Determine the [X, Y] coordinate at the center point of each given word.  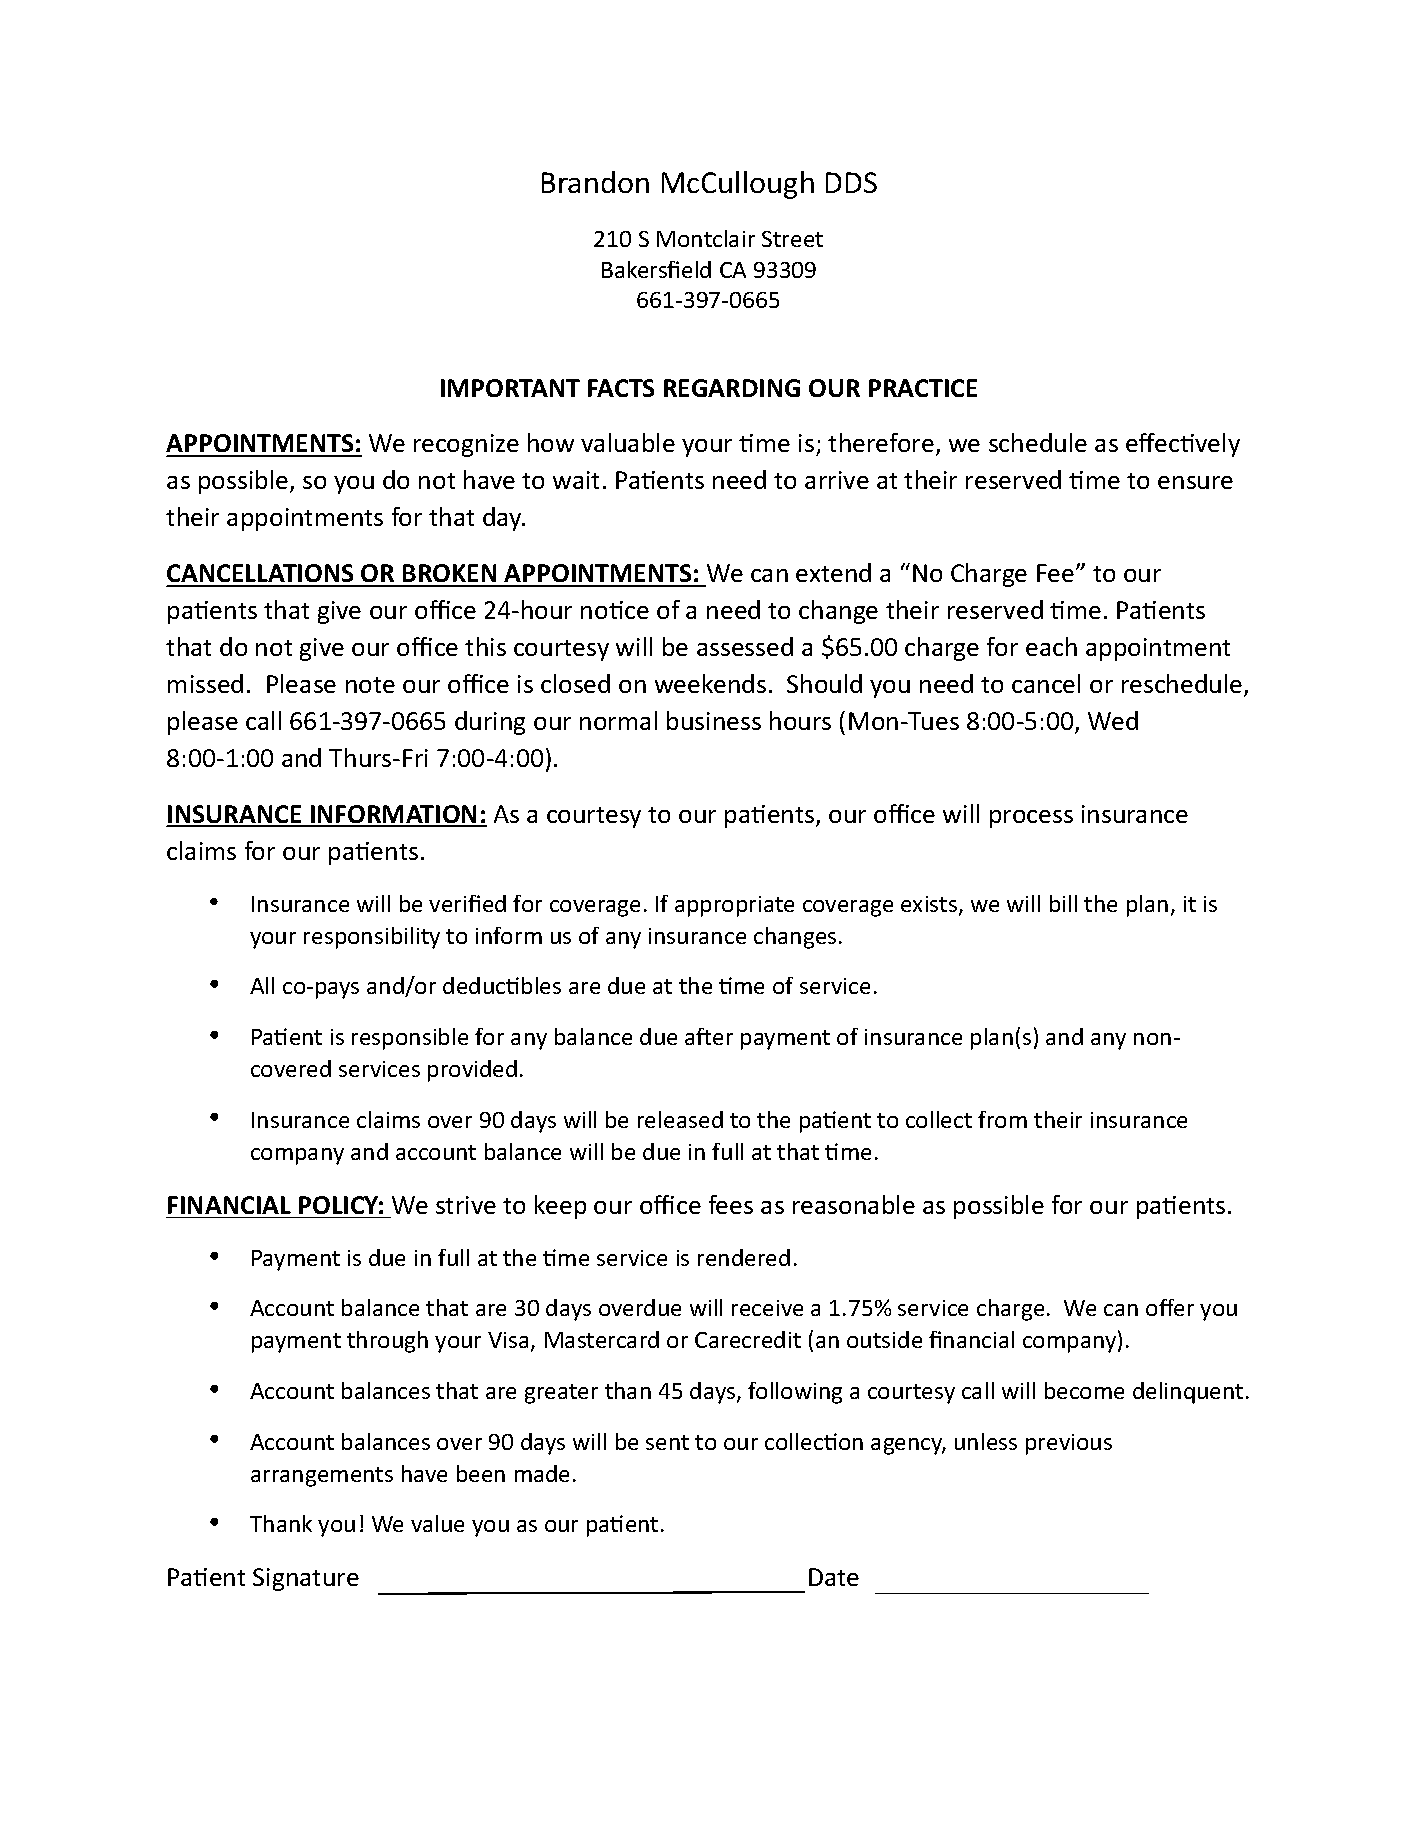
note [370, 685]
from [1002, 1119]
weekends [710, 683]
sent [667, 1442]
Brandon [595, 182]
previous [1069, 1444]
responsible [410, 1039]
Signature [306, 1579]
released [680, 1119]
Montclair [706, 238]
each [1051, 646]
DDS [851, 182]
